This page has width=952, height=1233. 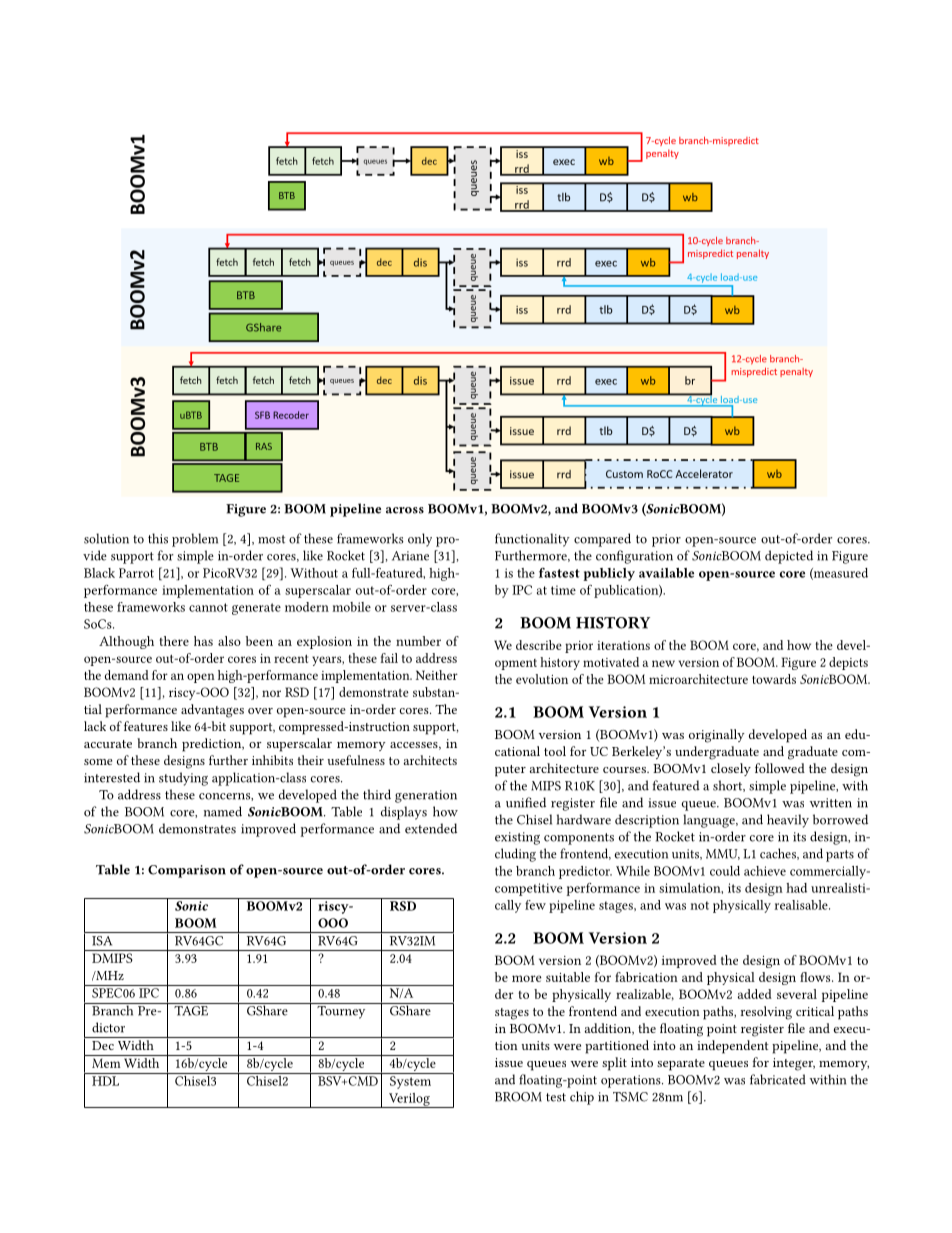 What do you see at coordinates (796, 888) in the page?
I see `had` at bounding box center [796, 888].
